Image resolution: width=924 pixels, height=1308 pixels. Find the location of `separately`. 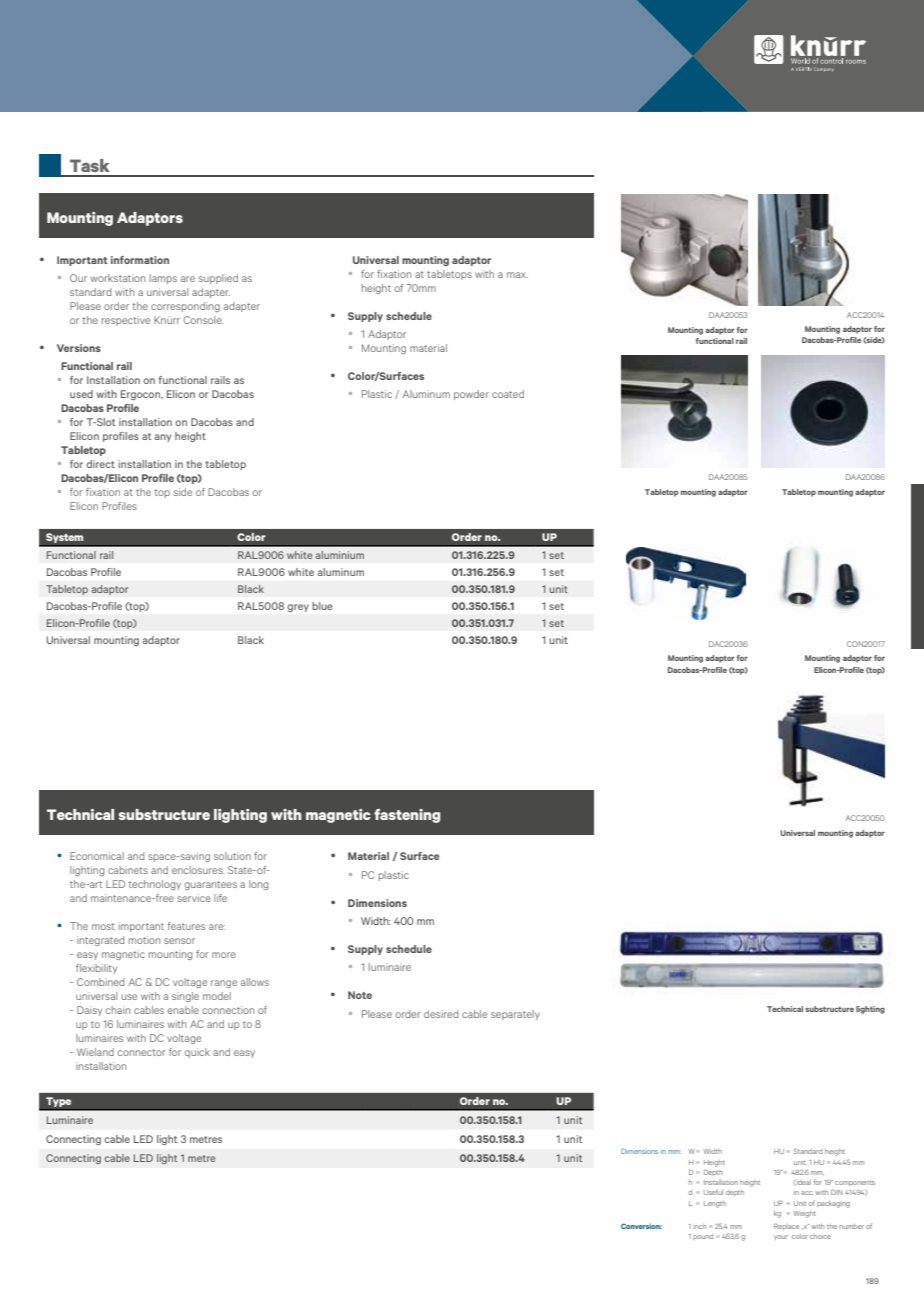

separately is located at coordinates (515, 1015).
